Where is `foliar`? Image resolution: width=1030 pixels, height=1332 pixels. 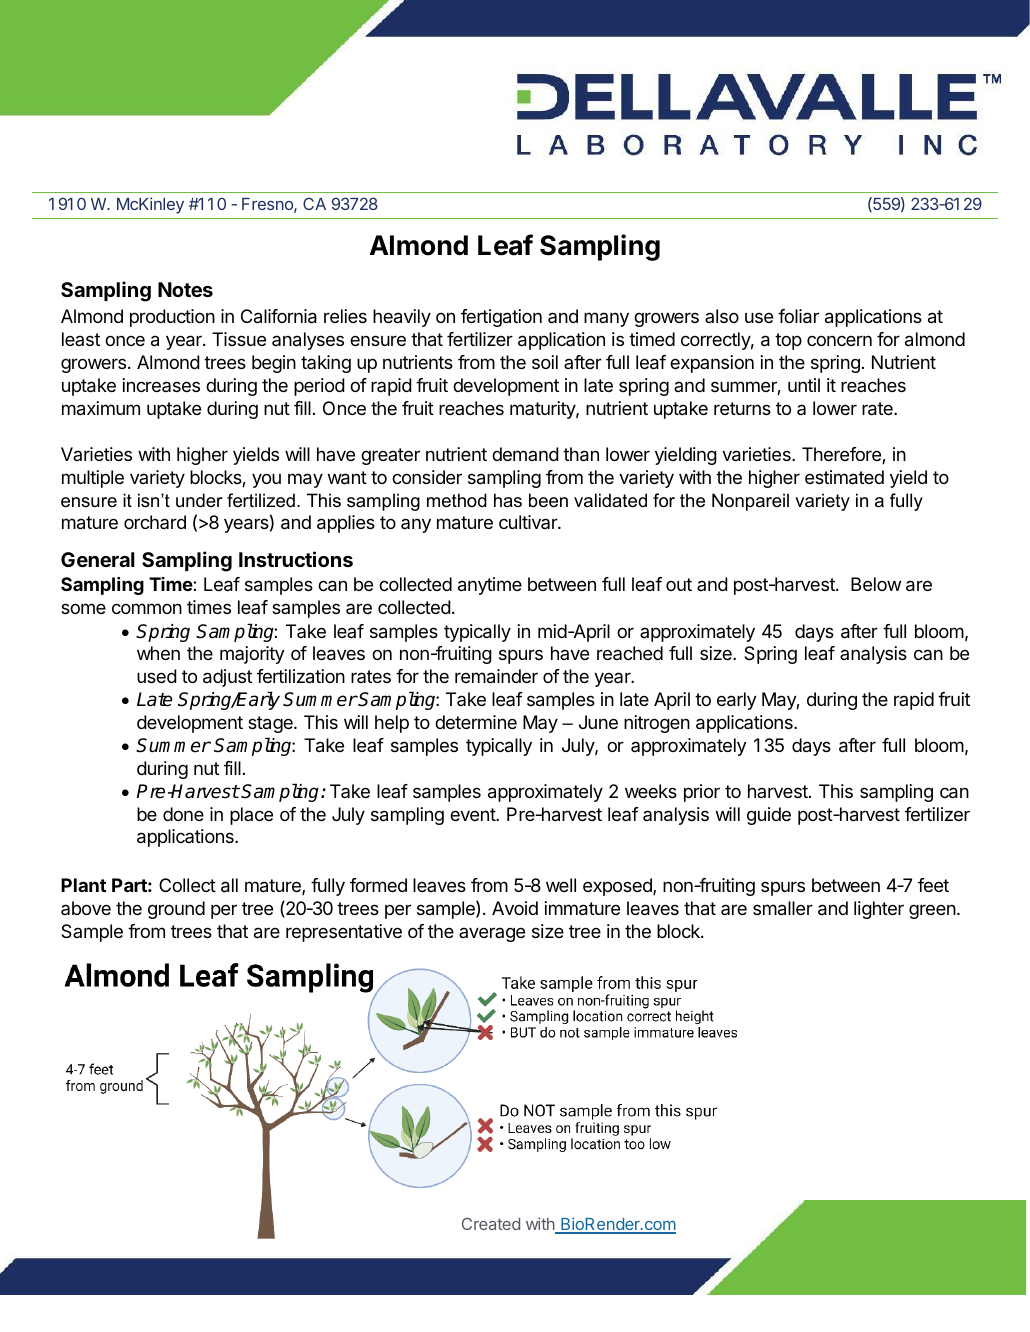
foliar is located at coordinates (798, 316).
